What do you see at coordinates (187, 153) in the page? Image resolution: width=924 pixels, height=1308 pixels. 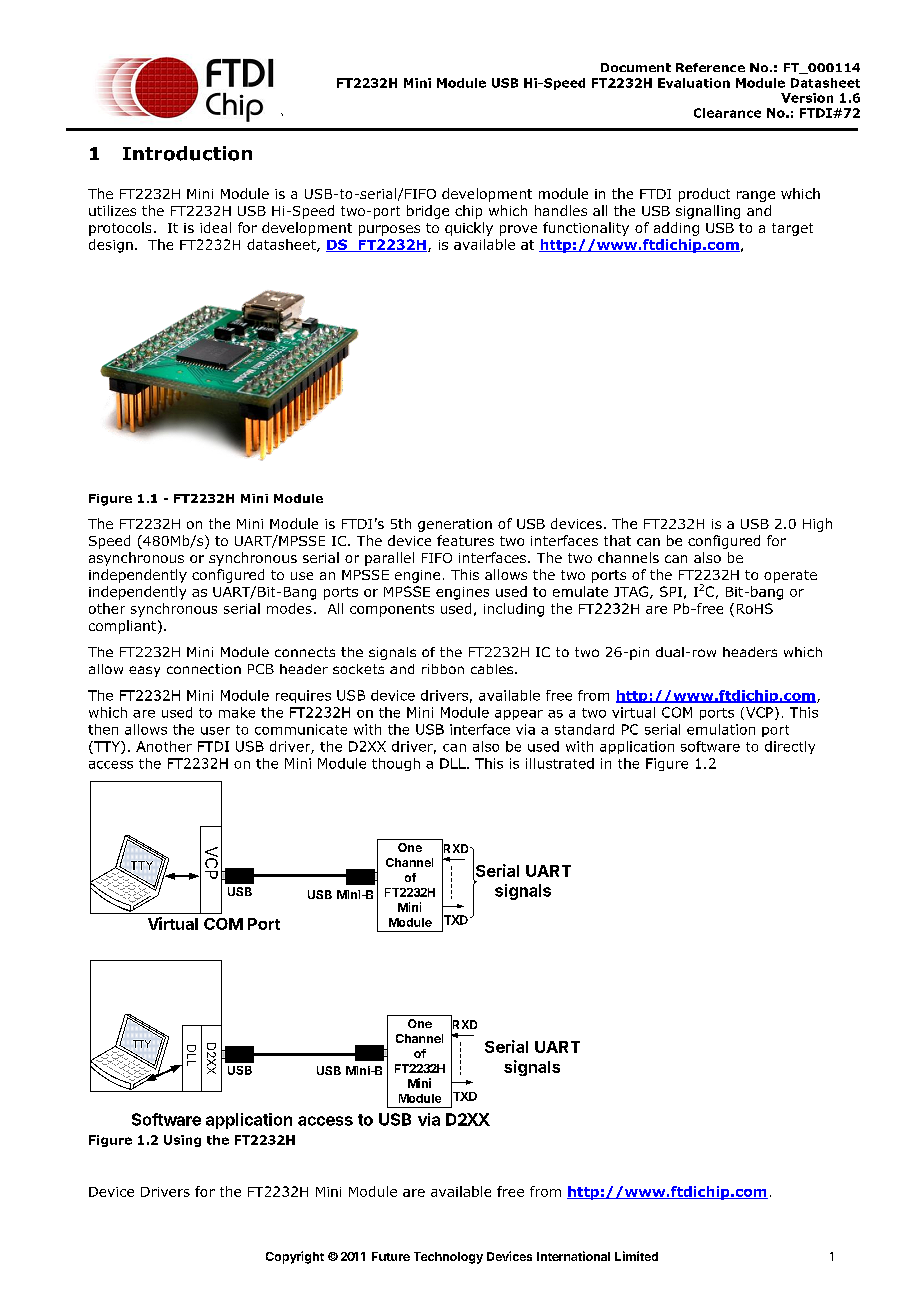 I see `Introduction` at bounding box center [187, 153].
